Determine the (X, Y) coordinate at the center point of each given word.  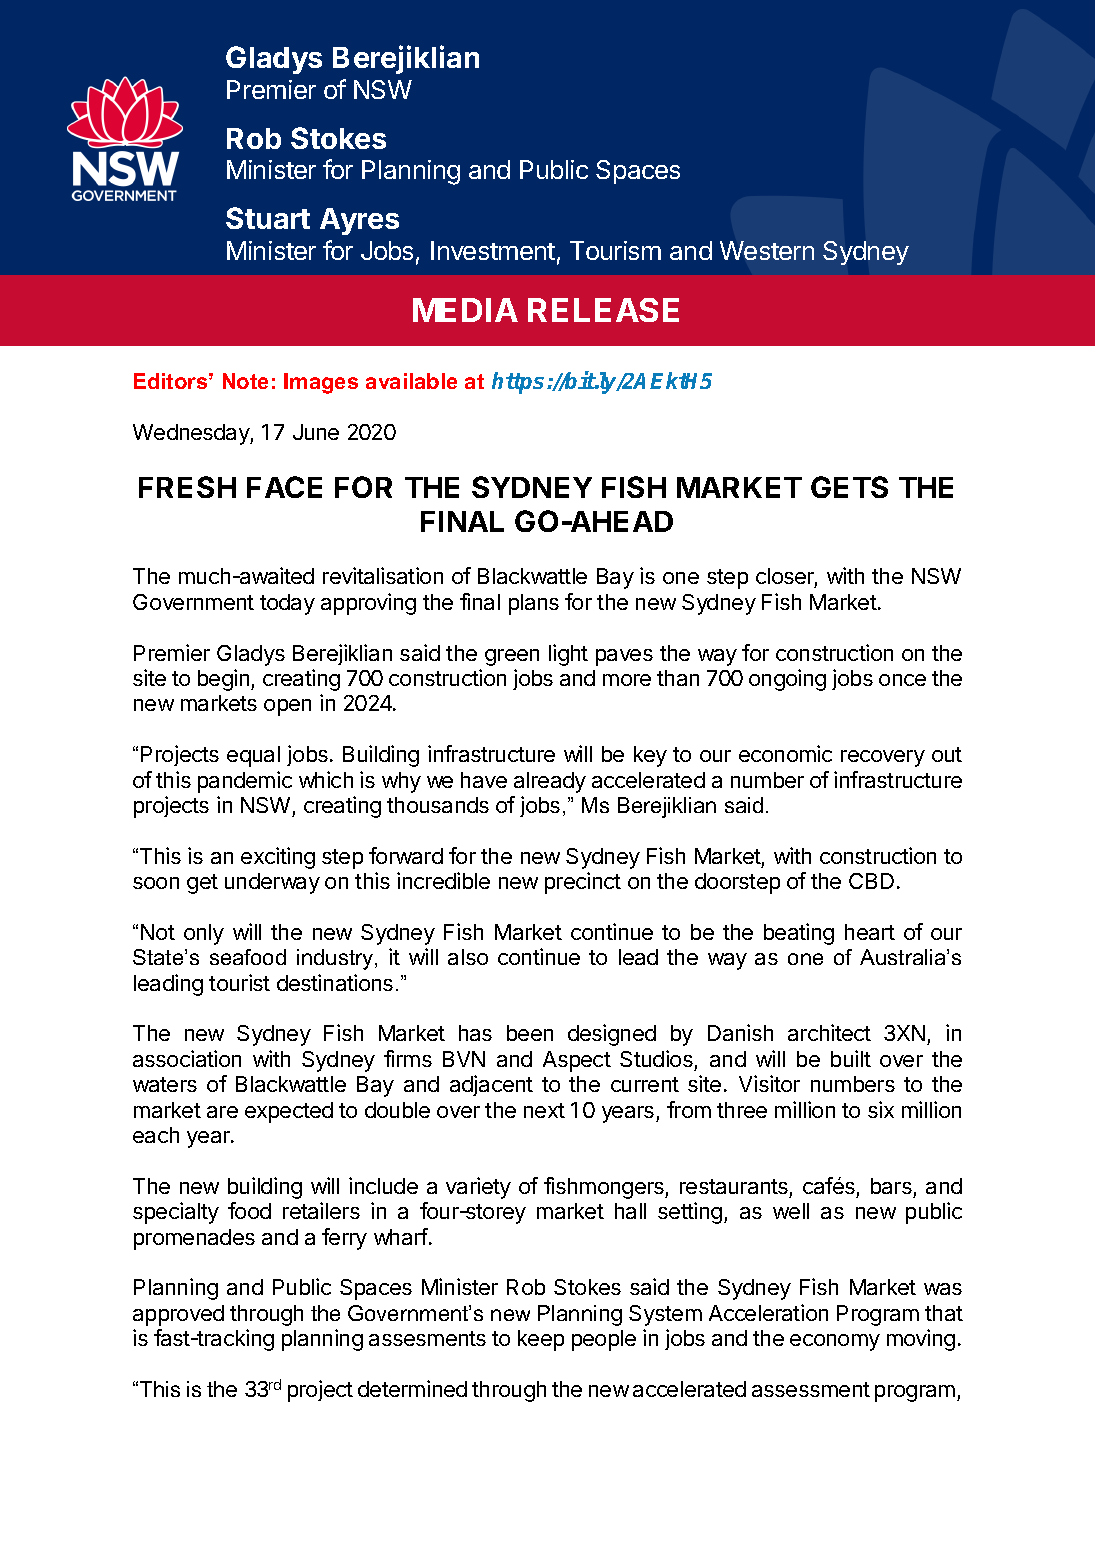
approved (178, 1315)
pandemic (245, 782)
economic (785, 753)
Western (767, 250)
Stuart (268, 218)
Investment (493, 250)
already (550, 782)
